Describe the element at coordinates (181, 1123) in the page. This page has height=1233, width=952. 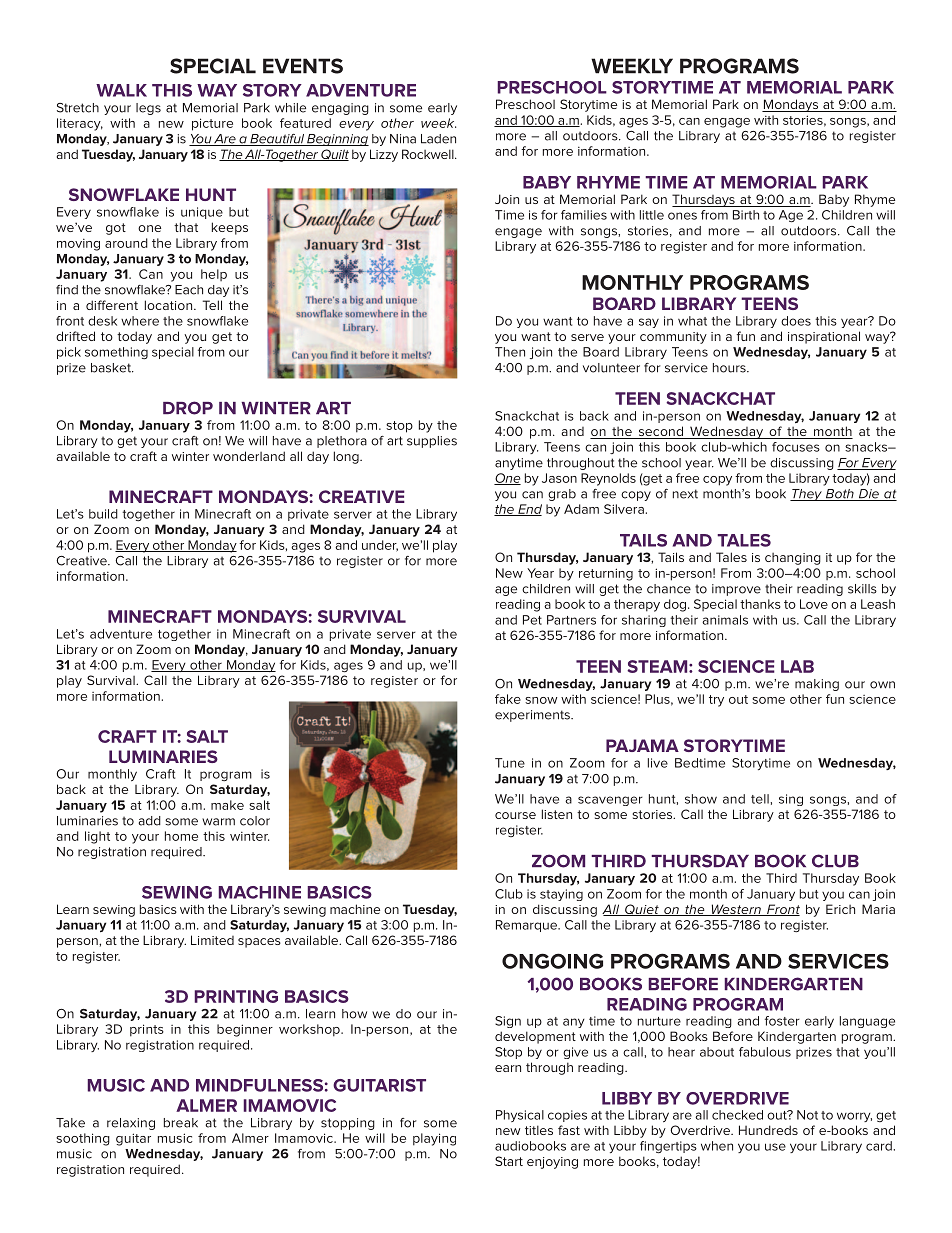
I see `break` at that location.
